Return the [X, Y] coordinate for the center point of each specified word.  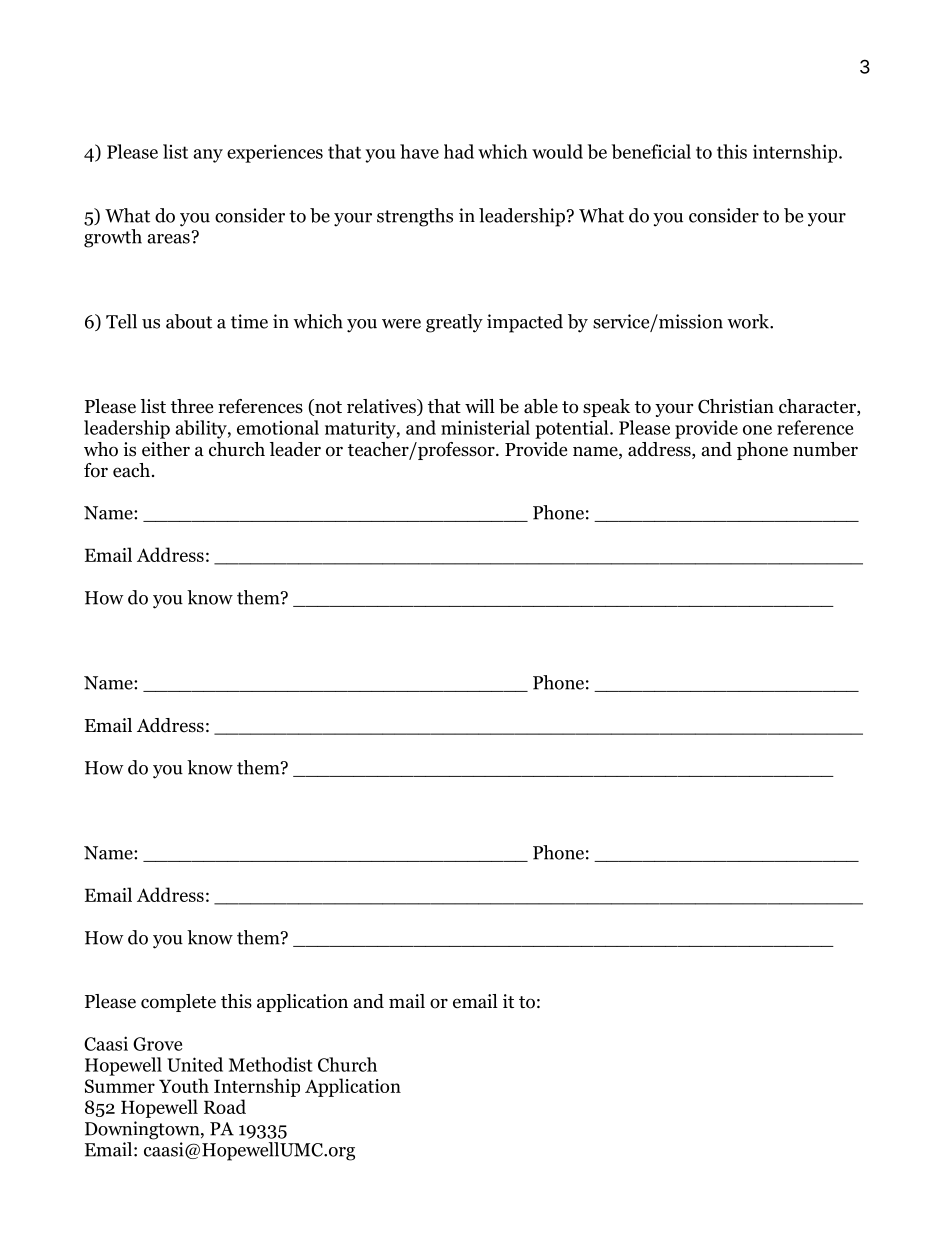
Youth [184, 1085]
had [459, 151]
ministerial [485, 427]
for [96, 470]
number [825, 449]
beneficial [651, 151]
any [208, 156]
